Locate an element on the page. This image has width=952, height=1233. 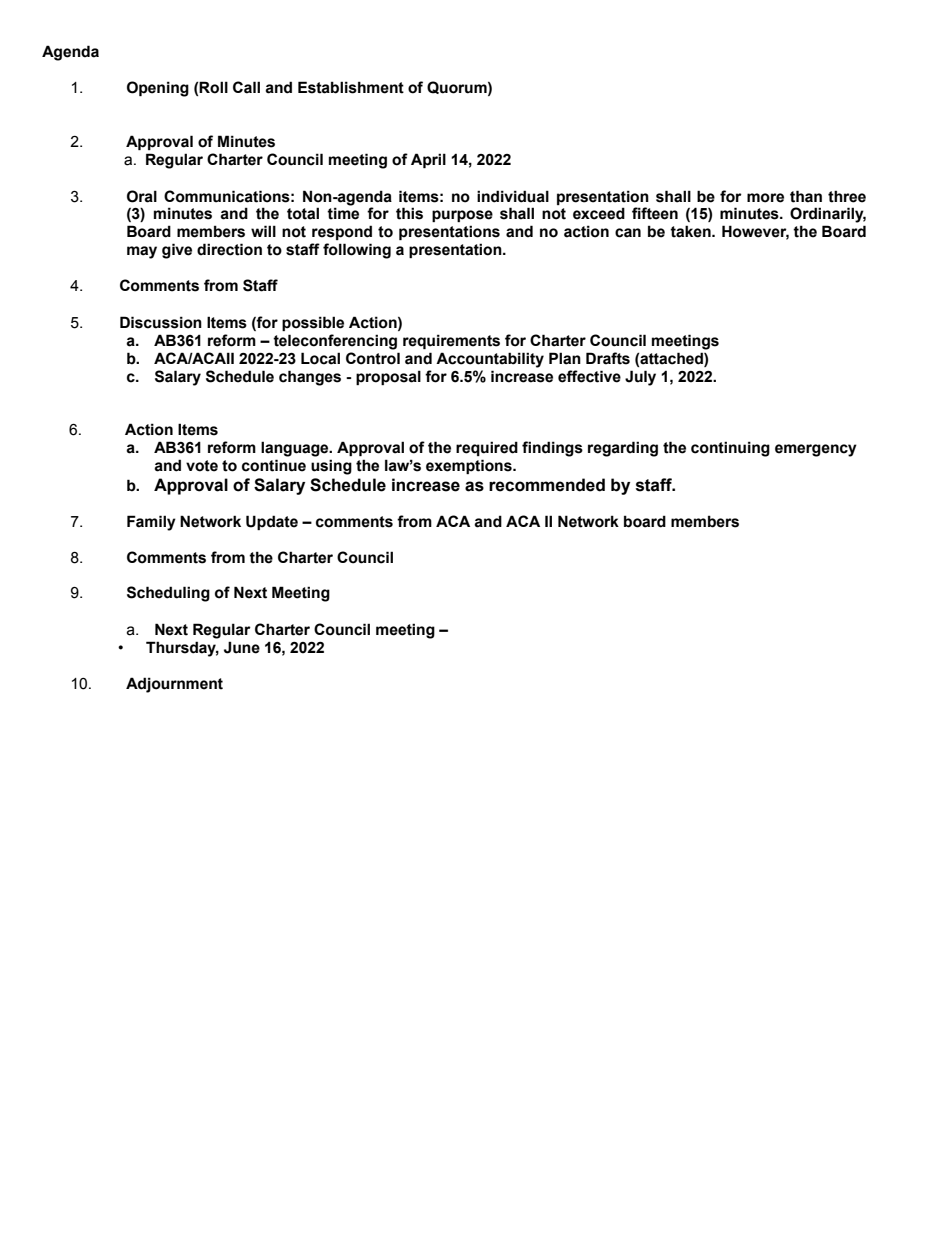
April is located at coordinates (428, 160).
